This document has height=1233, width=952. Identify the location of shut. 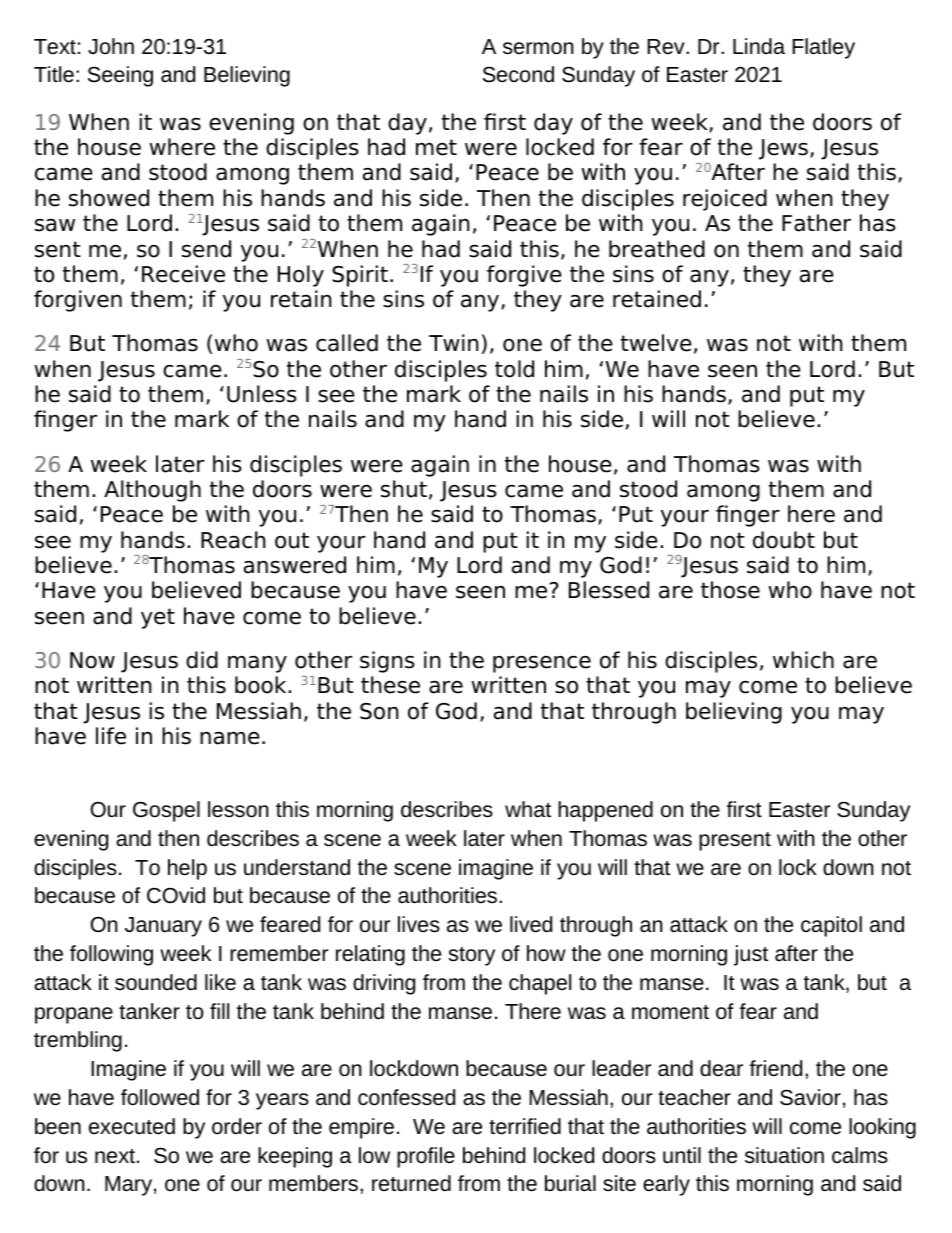
(404, 489).
